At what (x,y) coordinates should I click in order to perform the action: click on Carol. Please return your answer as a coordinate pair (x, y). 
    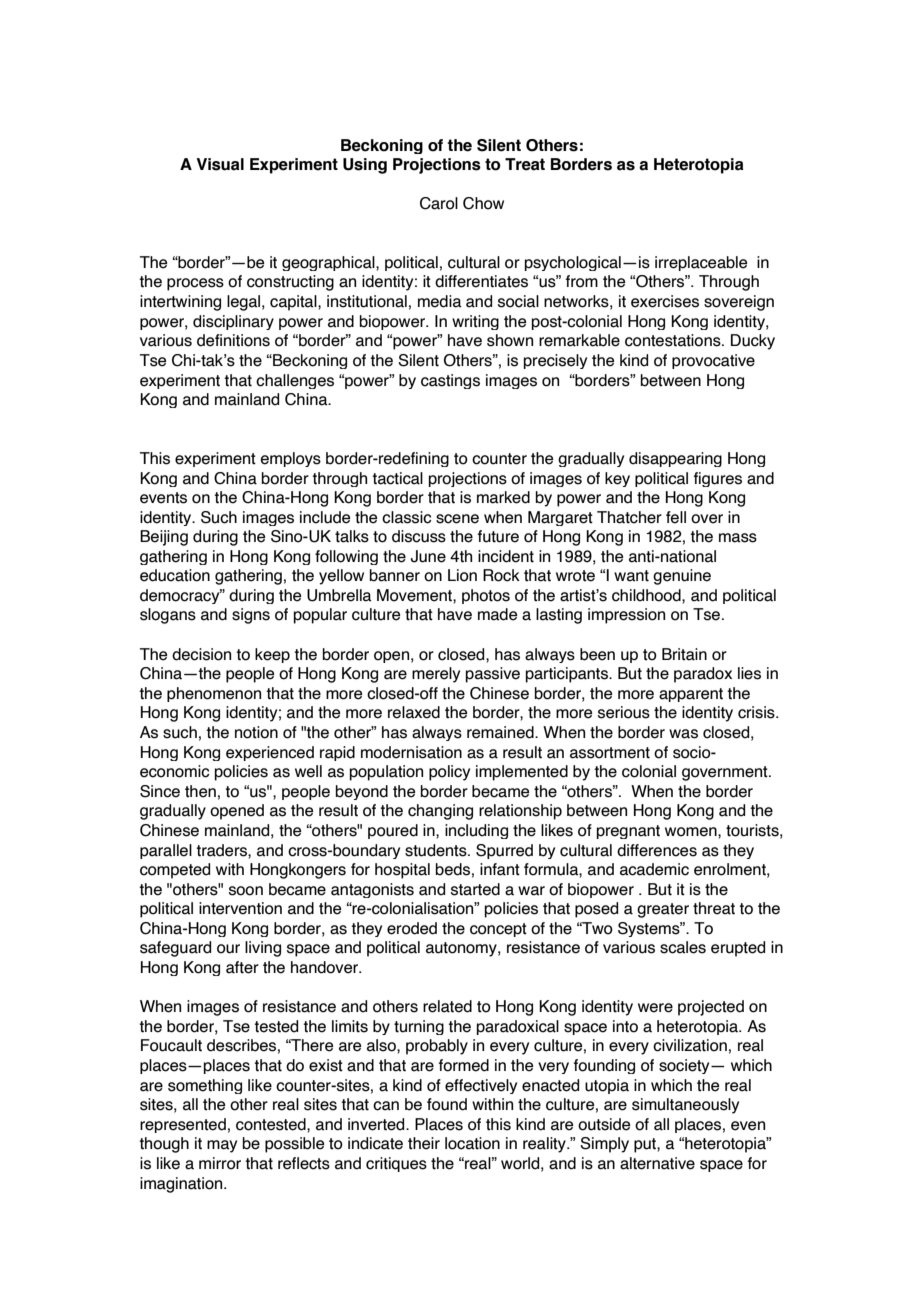
    Looking at the image, I should click on (439, 203).
